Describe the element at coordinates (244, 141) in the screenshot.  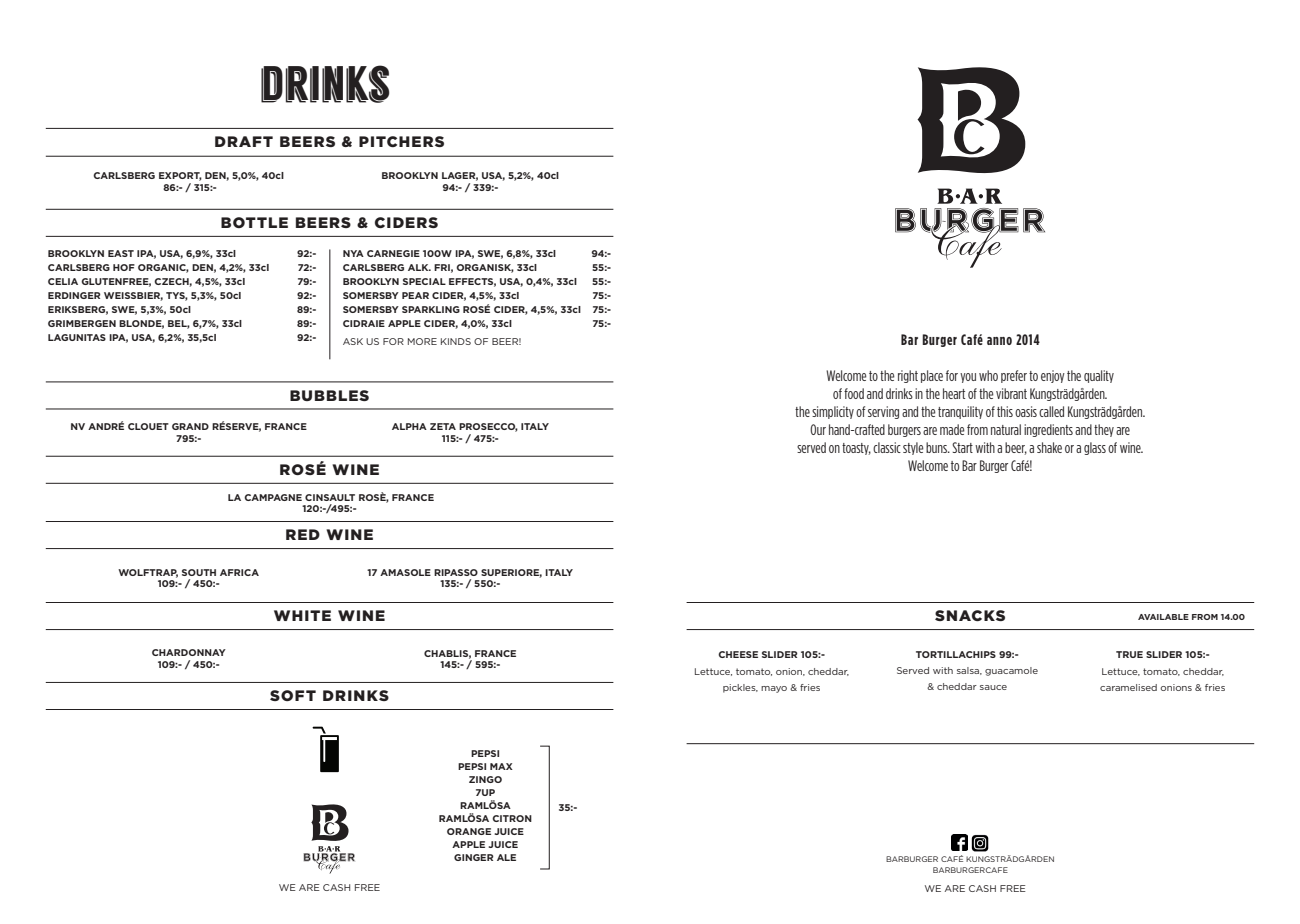
I see `DRAFT` at that location.
